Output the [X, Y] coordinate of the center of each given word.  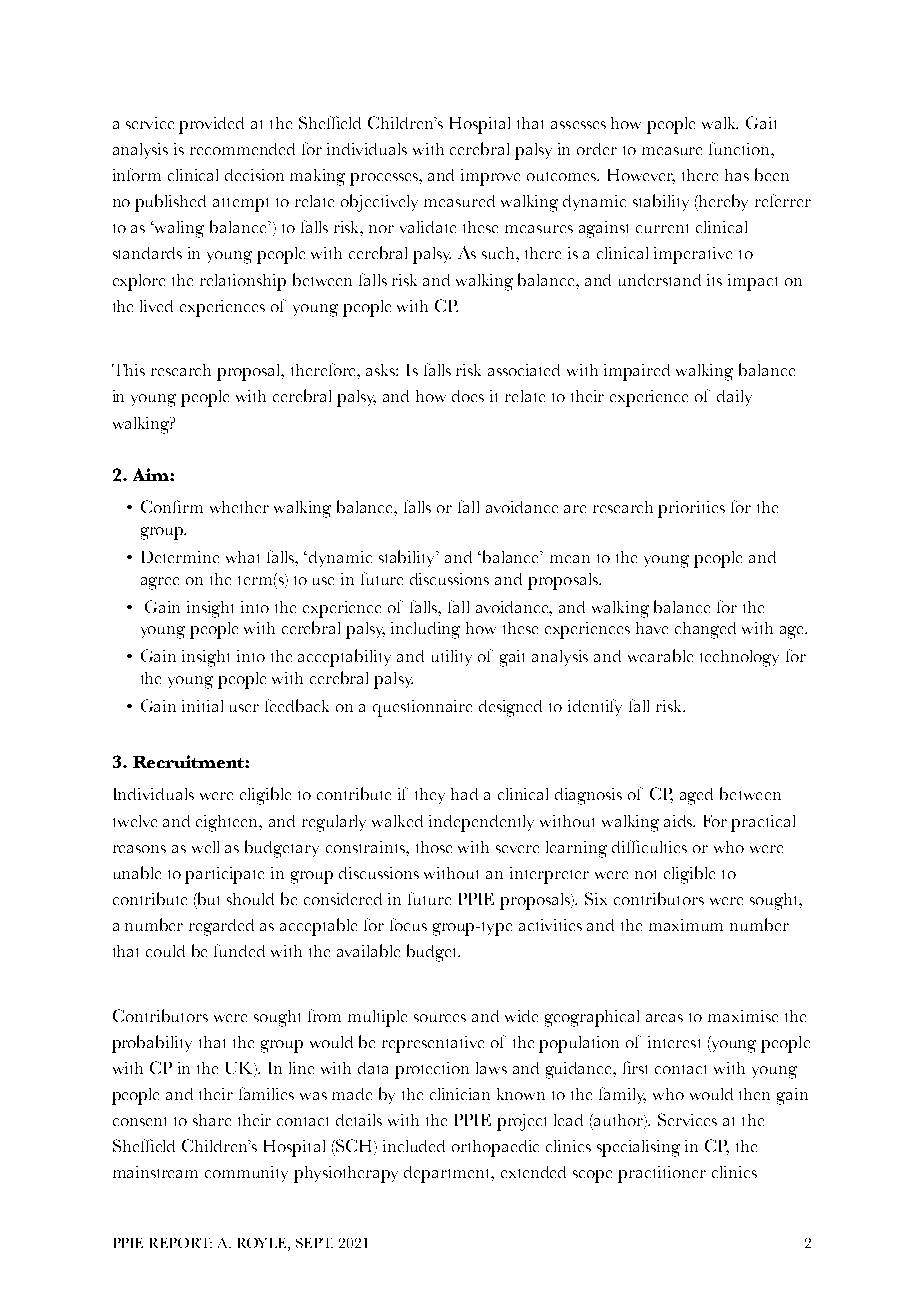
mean [570, 559]
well [205, 847]
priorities [691, 509]
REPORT [181, 1243]
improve [490, 177]
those [434, 847]
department [448, 1174]
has [737, 175]
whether [239, 507]
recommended [242, 149]
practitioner [662, 1174]
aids [679, 821]
